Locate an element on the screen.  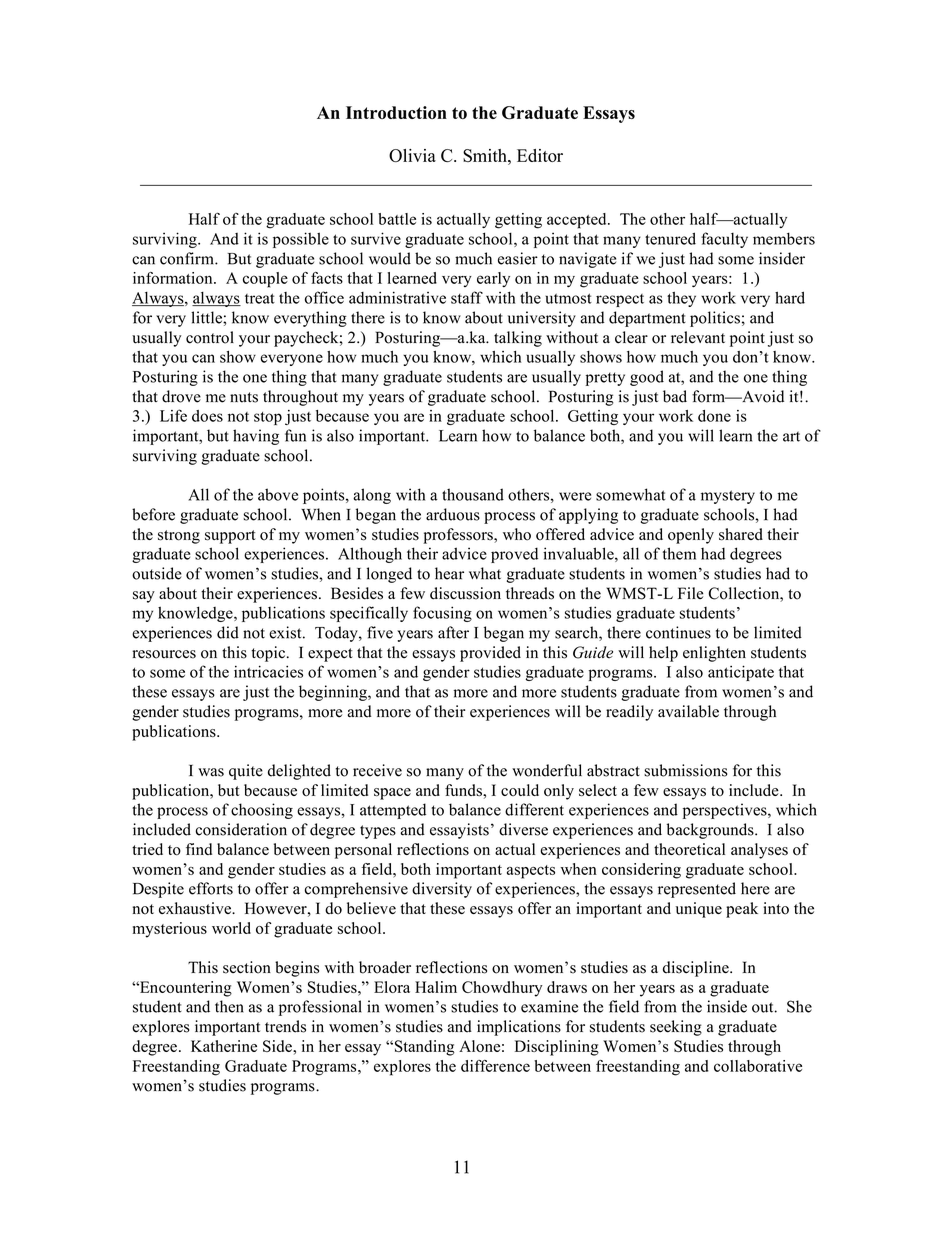
Olivia is located at coordinates (412, 155).
